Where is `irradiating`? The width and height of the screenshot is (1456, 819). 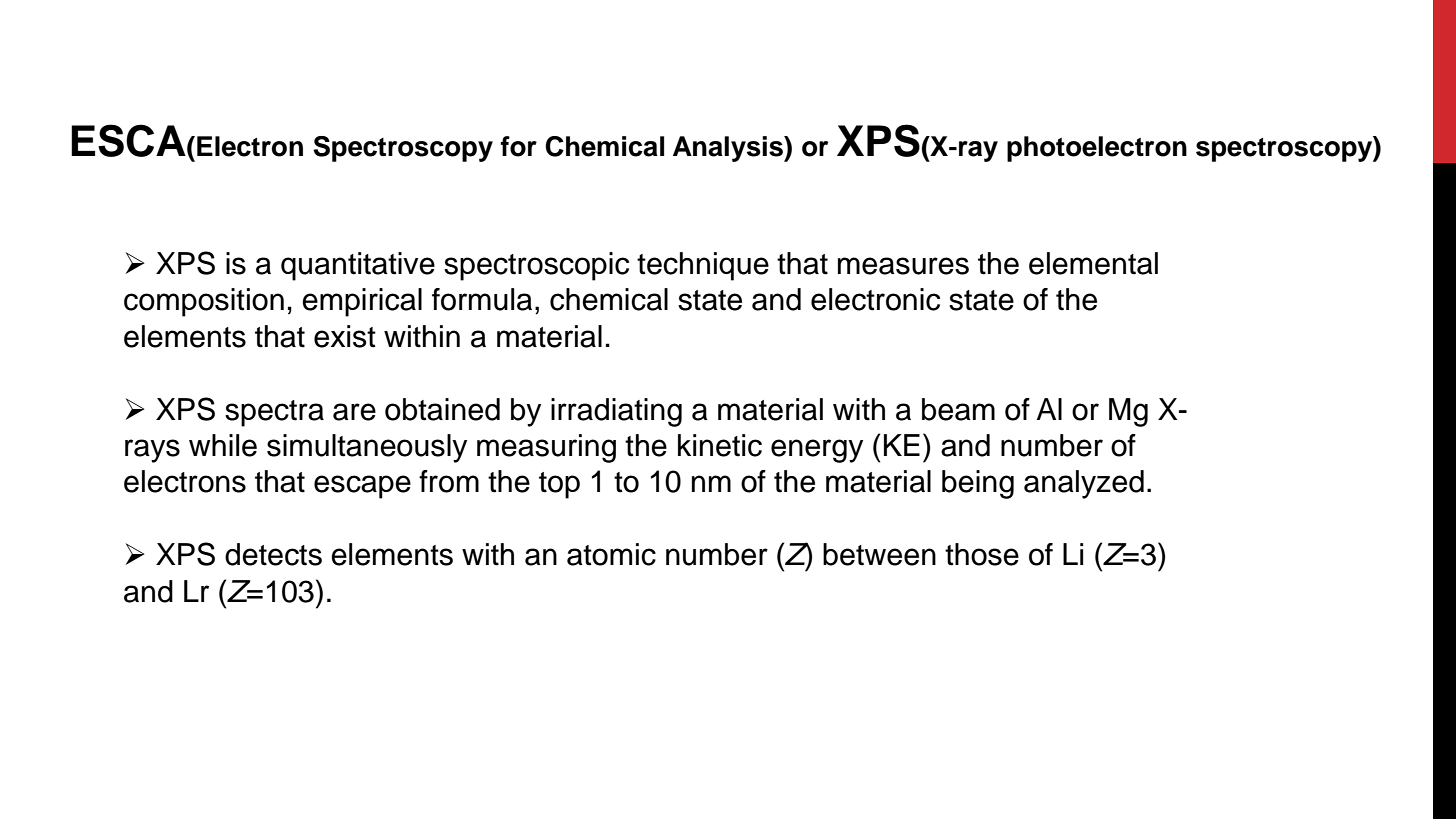 irradiating is located at coordinates (616, 412).
